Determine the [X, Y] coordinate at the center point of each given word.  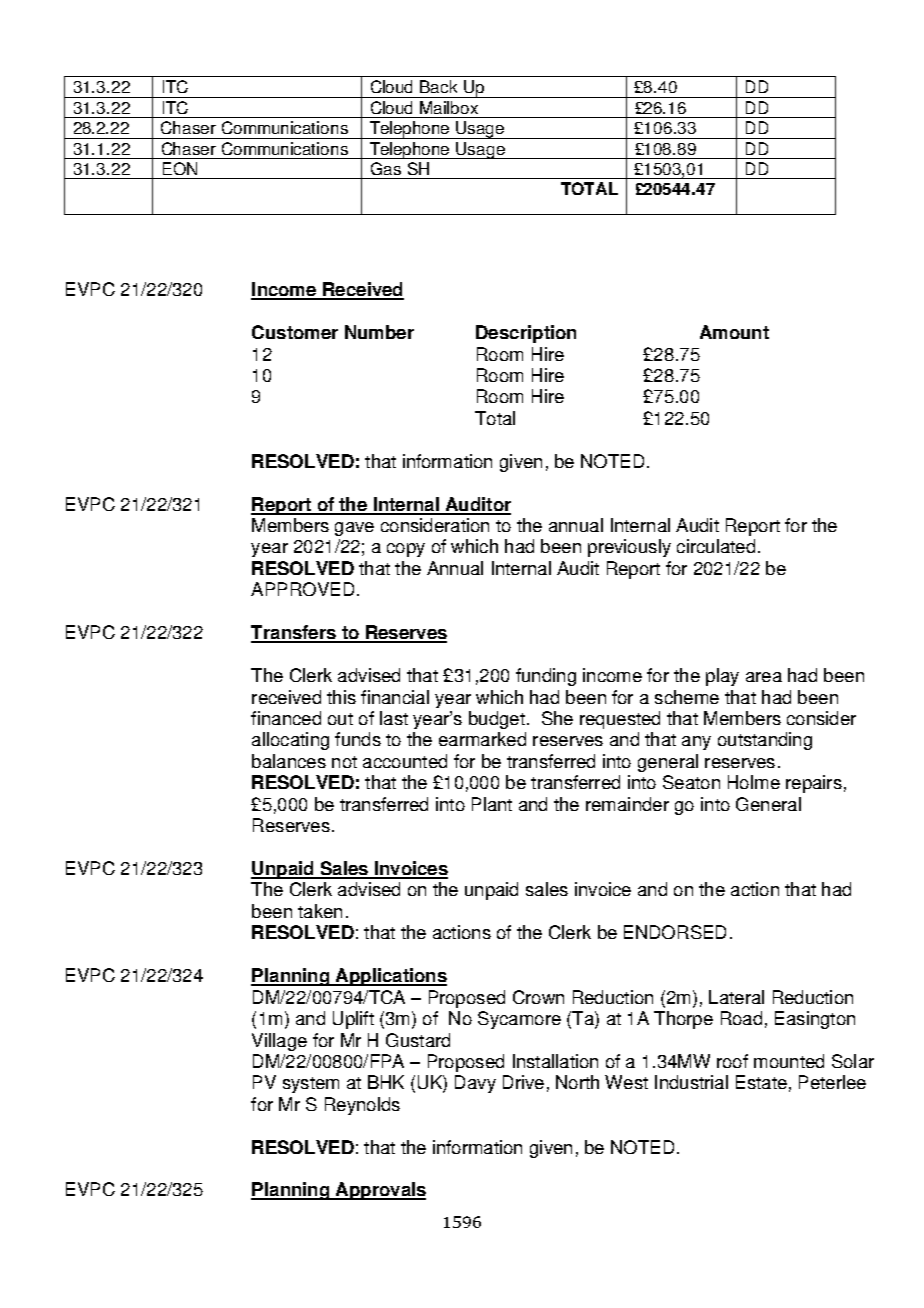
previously [629, 548]
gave [354, 529]
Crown [538, 997]
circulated [716, 546]
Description [526, 334]
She [557, 718]
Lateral [736, 997]
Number [379, 332]
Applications [390, 977]
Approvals [379, 1191]
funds [358, 739]
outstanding [765, 741]
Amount [734, 332]
